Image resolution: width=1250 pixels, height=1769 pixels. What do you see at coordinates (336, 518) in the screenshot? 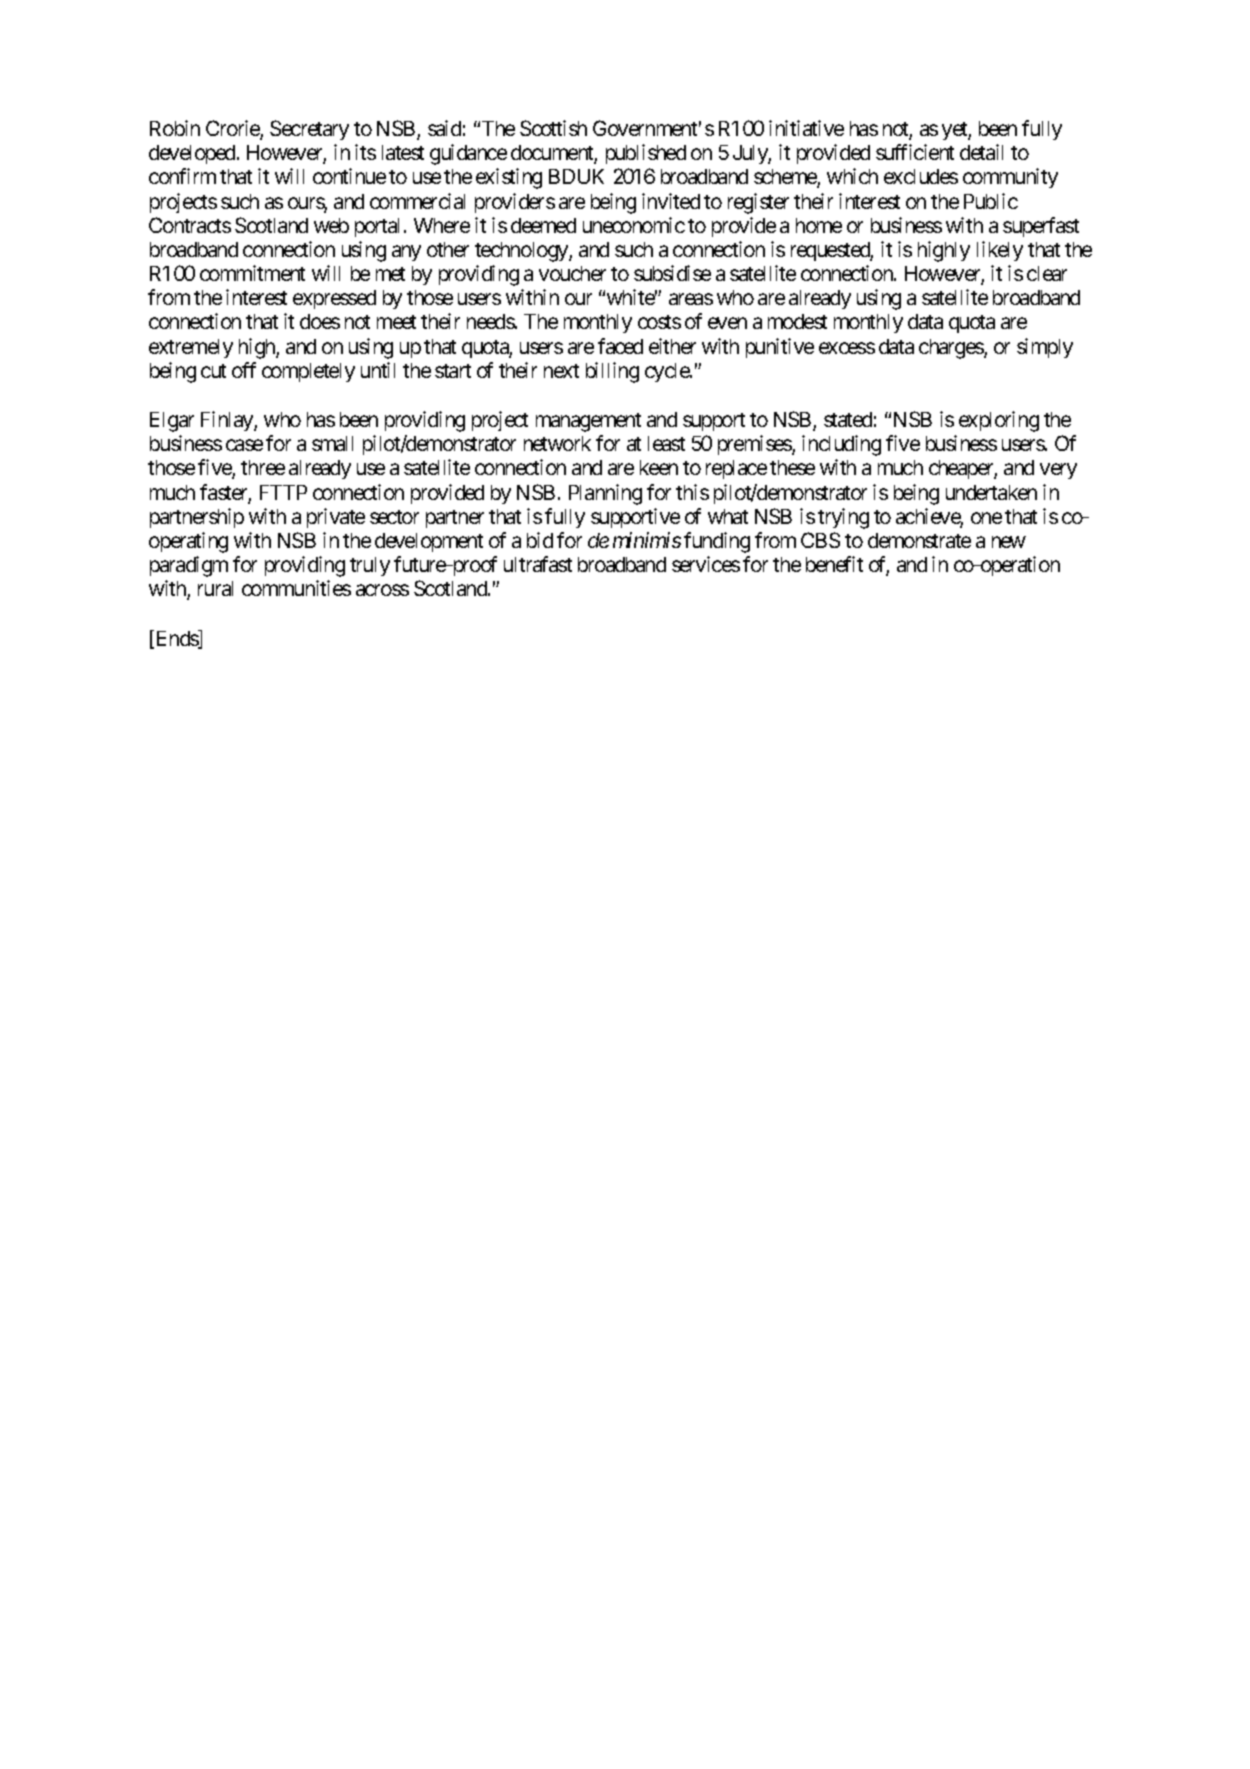
I see `private` at bounding box center [336, 518].
